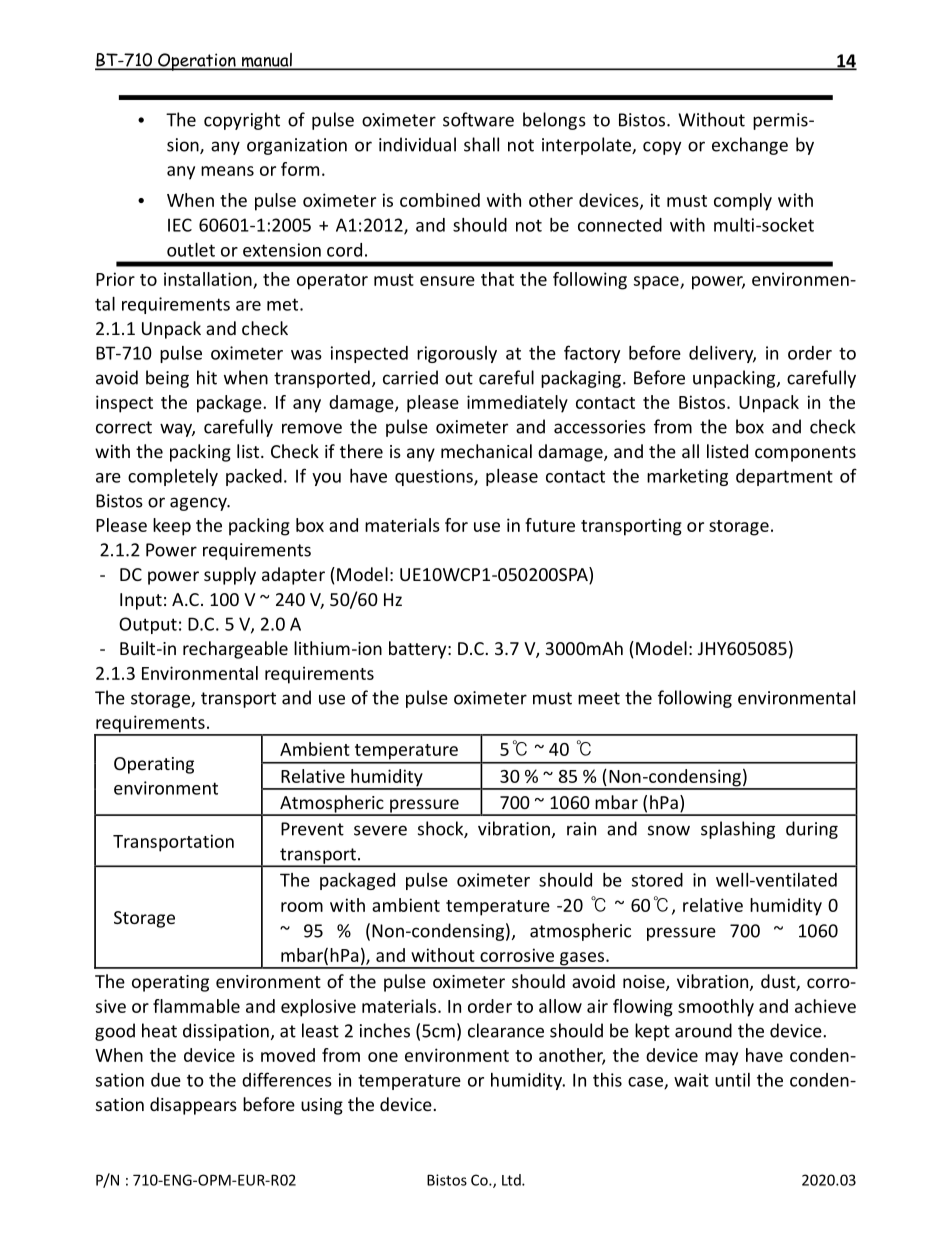 Image resolution: width=952 pixels, height=1238 pixels. Describe the element at coordinates (478, 119) in the page. I see `software` at that location.
